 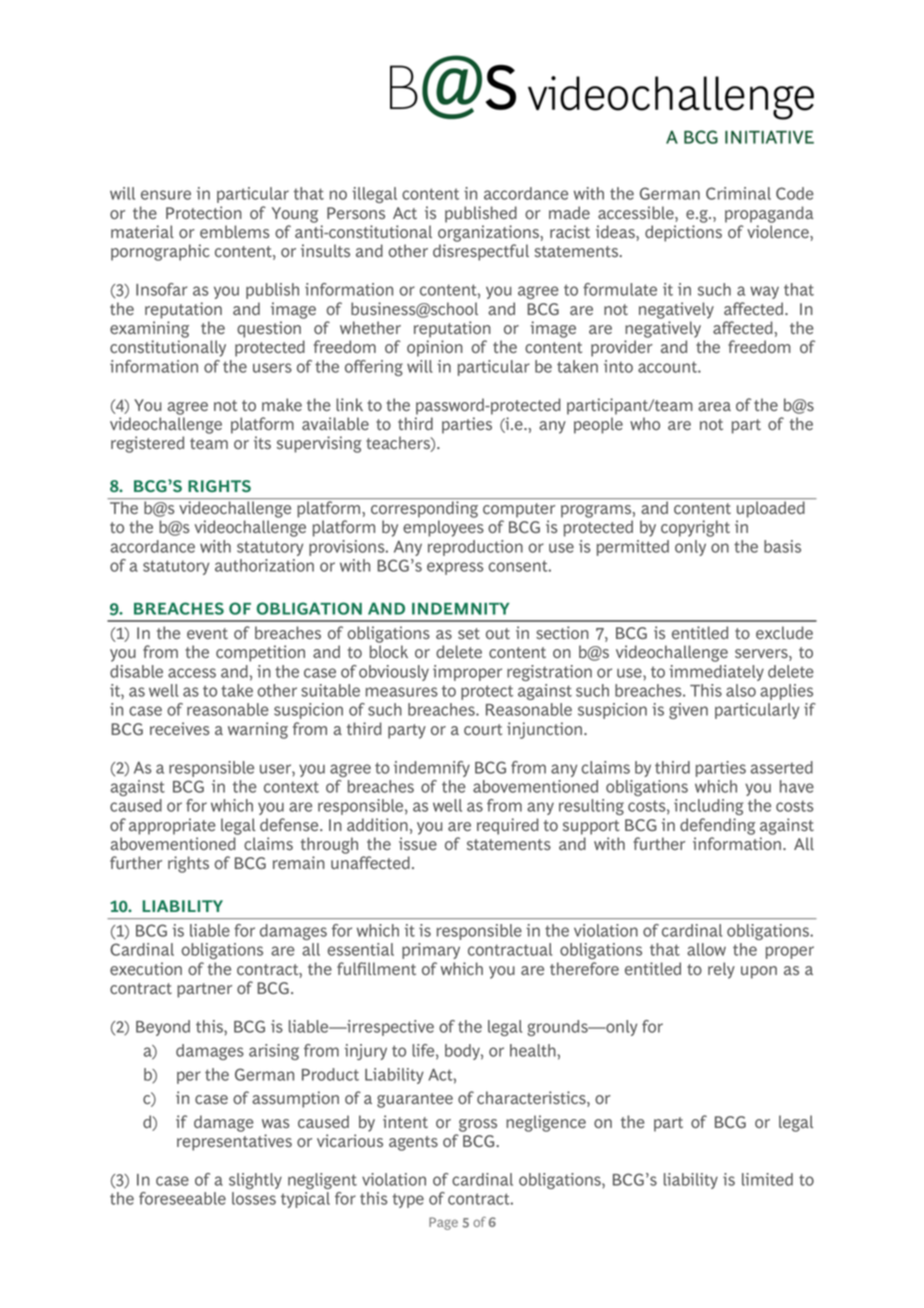 I want to click on depictions, so click(x=683, y=233).
